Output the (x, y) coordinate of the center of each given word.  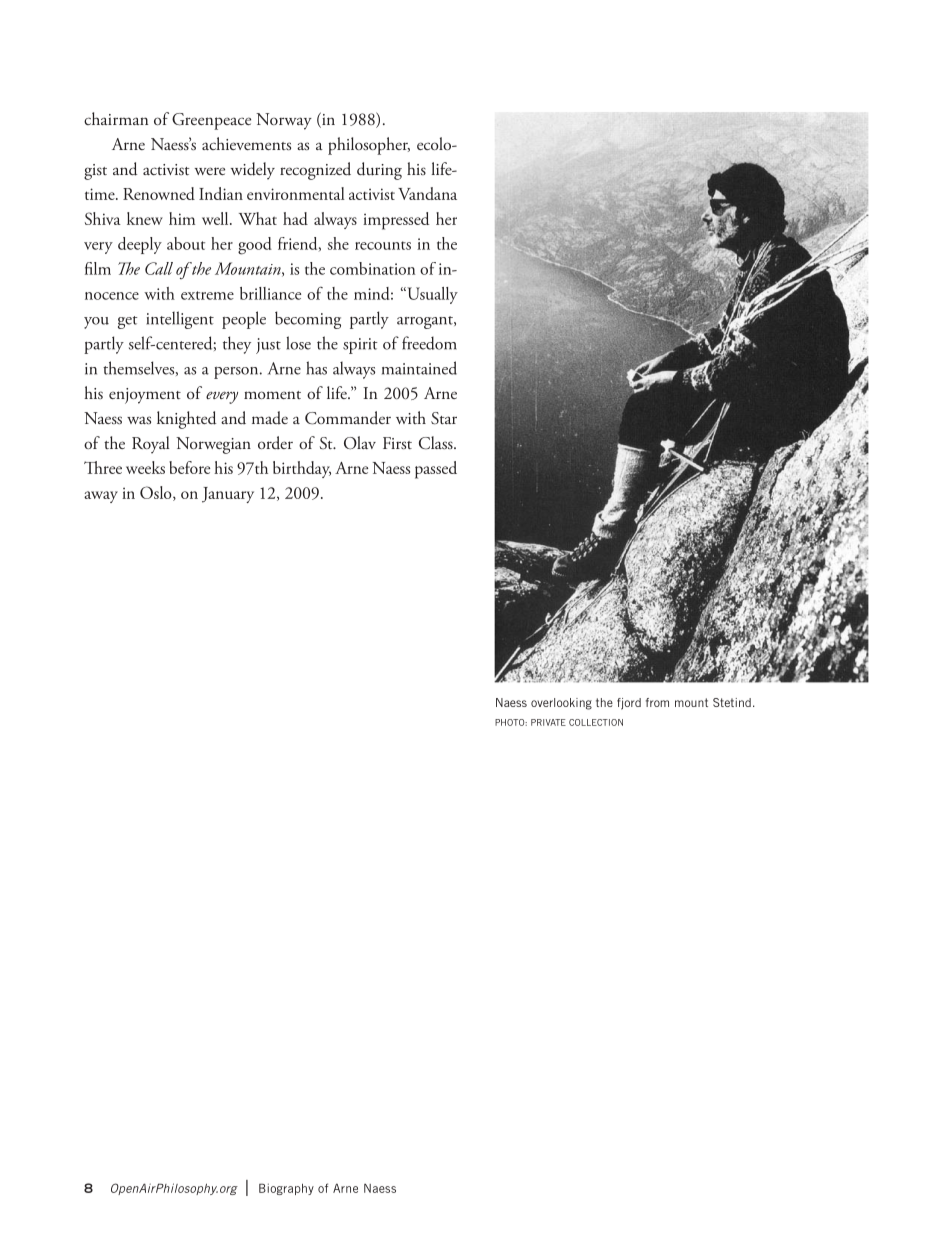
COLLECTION (596, 722)
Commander (348, 418)
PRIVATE (548, 722)
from (657, 702)
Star (444, 418)
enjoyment (145, 396)
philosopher (369, 146)
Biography (286, 1189)
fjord (629, 704)
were (210, 171)
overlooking (561, 704)
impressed (396, 221)
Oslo (157, 493)
